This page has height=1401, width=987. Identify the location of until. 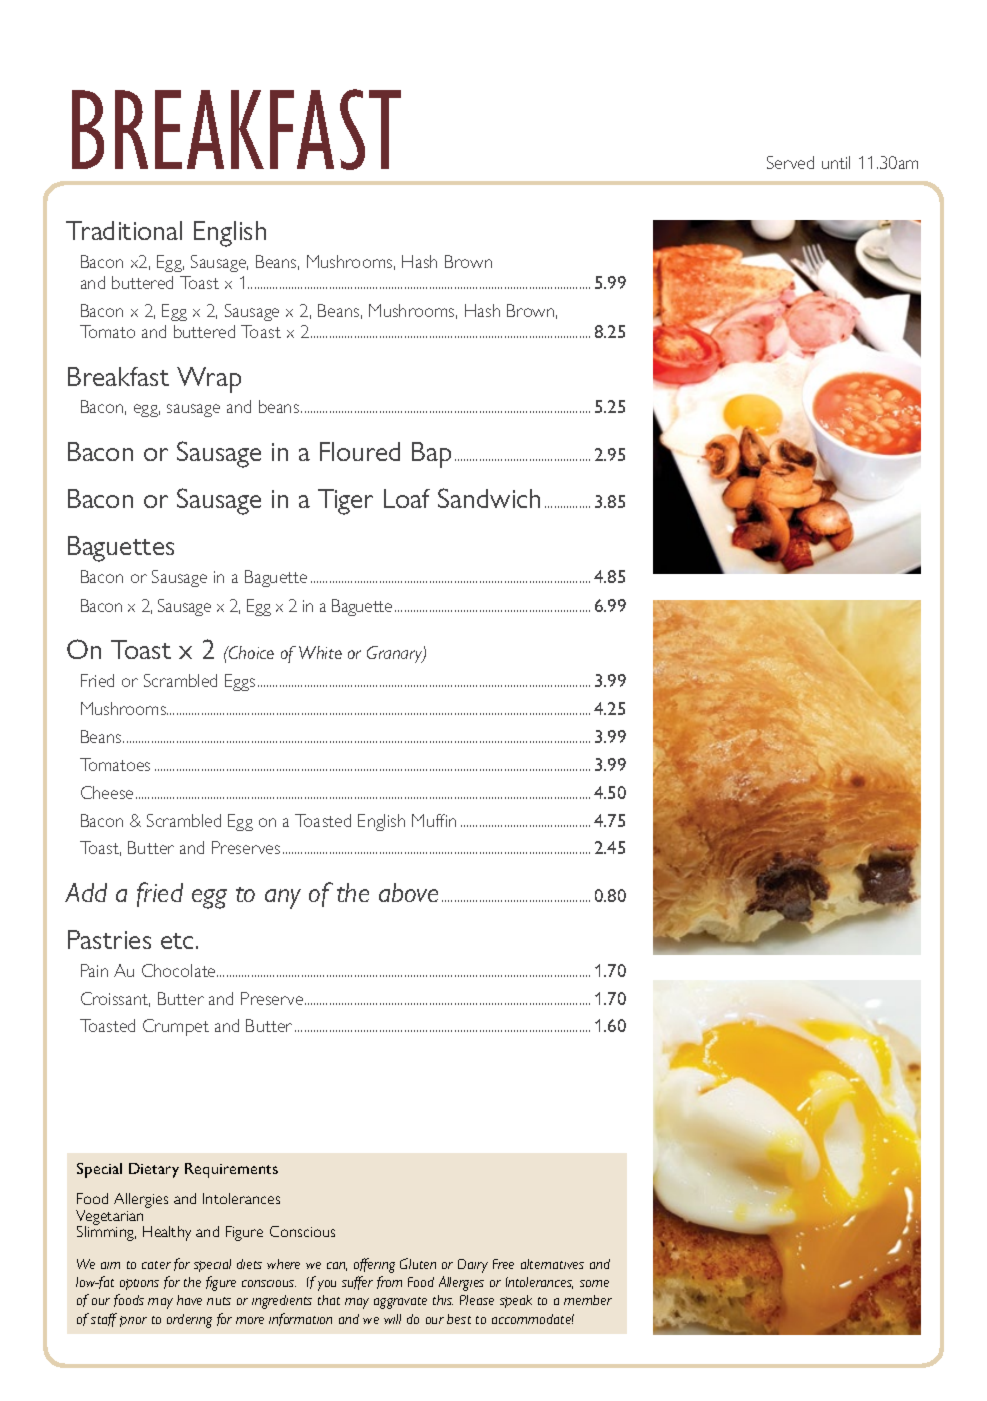
(836, 162).
